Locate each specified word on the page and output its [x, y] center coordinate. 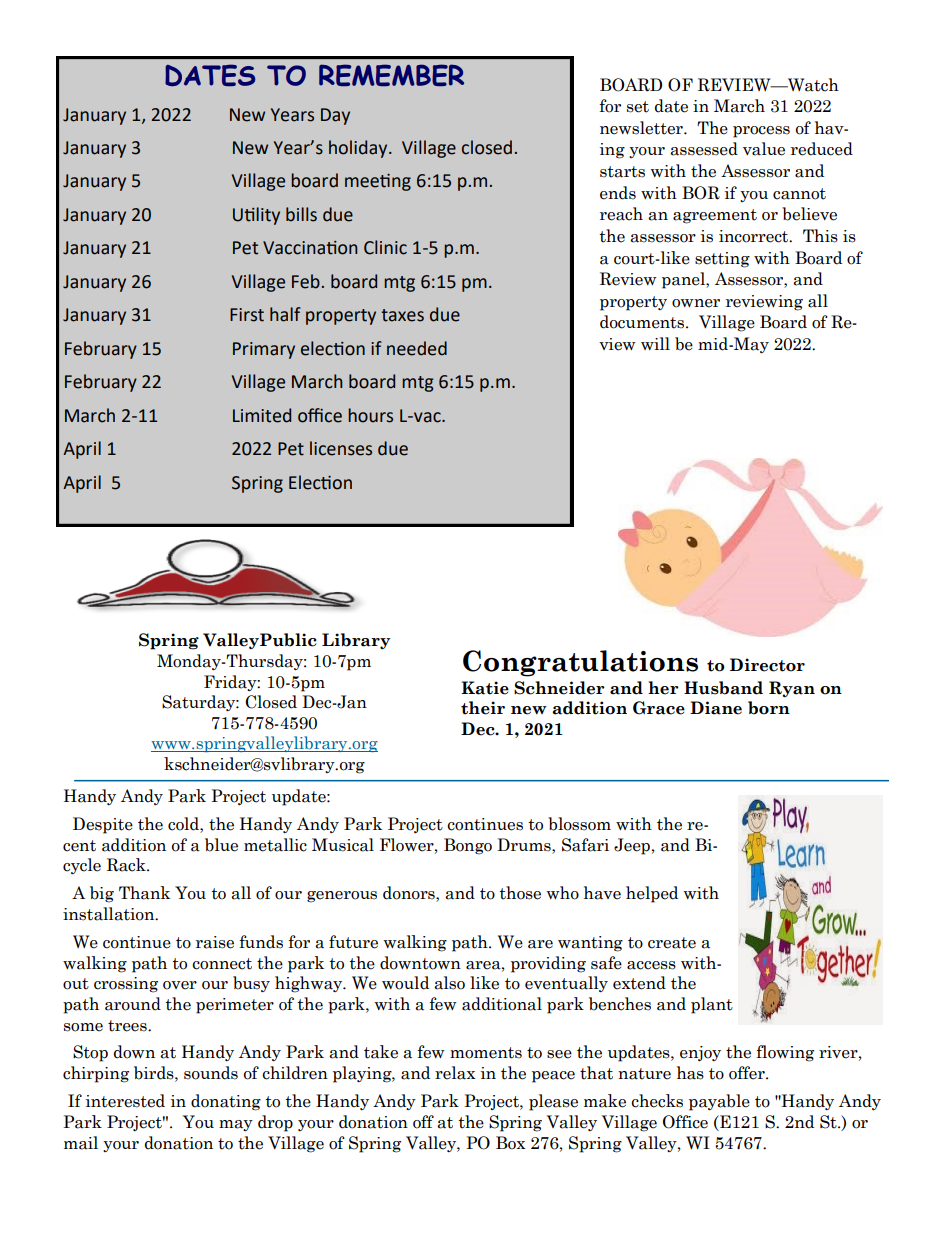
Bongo [468, 846]
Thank [144, 893]
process [761, 132]
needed [417, 348]
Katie [485, 688]
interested [125, 1101]
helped [652, 894]
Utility [256, 216]
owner [696, 303]
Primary [264, 350]
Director [767, 665]
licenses [341, 448]
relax [455, 1073]
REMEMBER [391, 75]
